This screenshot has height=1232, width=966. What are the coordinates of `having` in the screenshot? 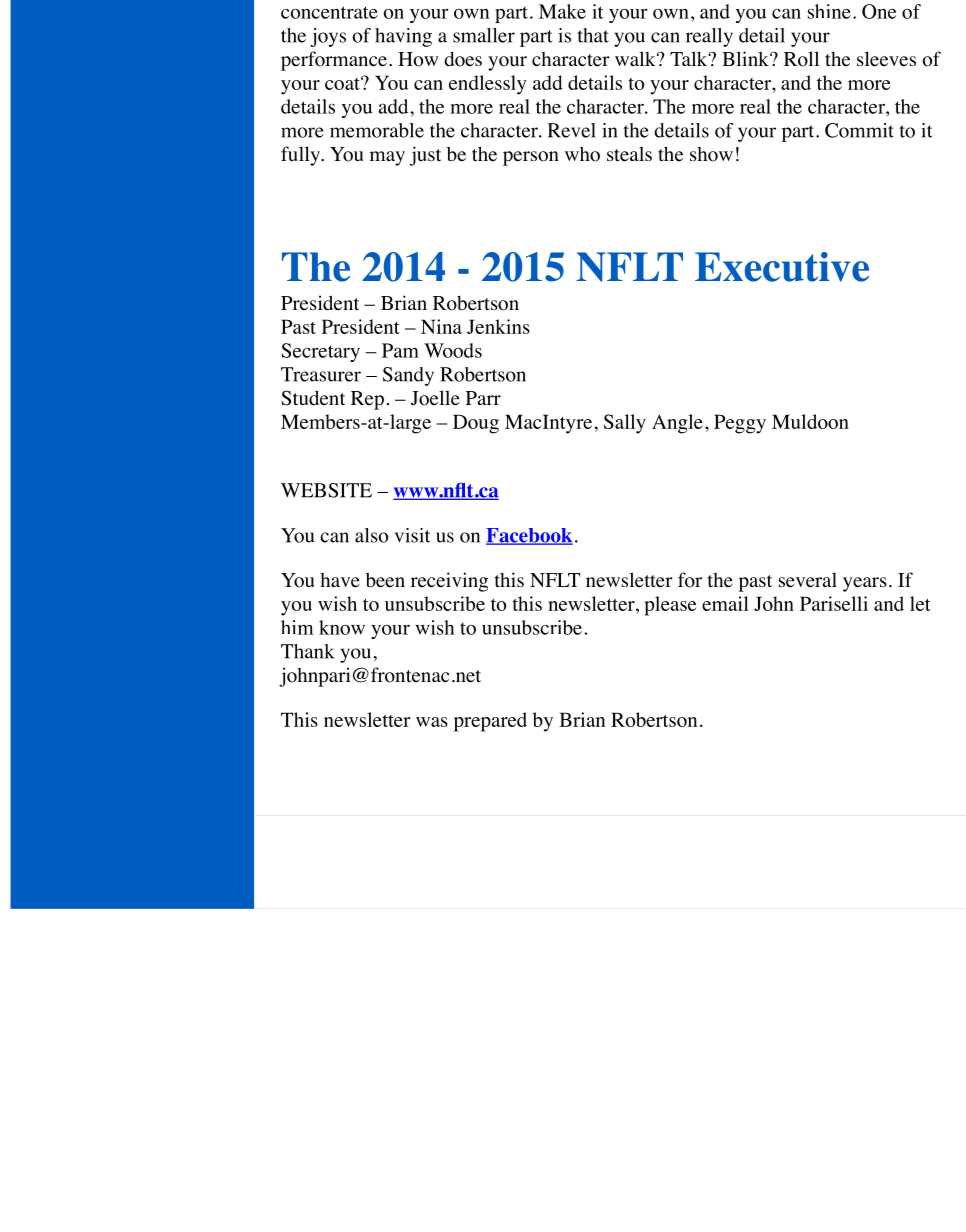 It's located at (403, 37).
